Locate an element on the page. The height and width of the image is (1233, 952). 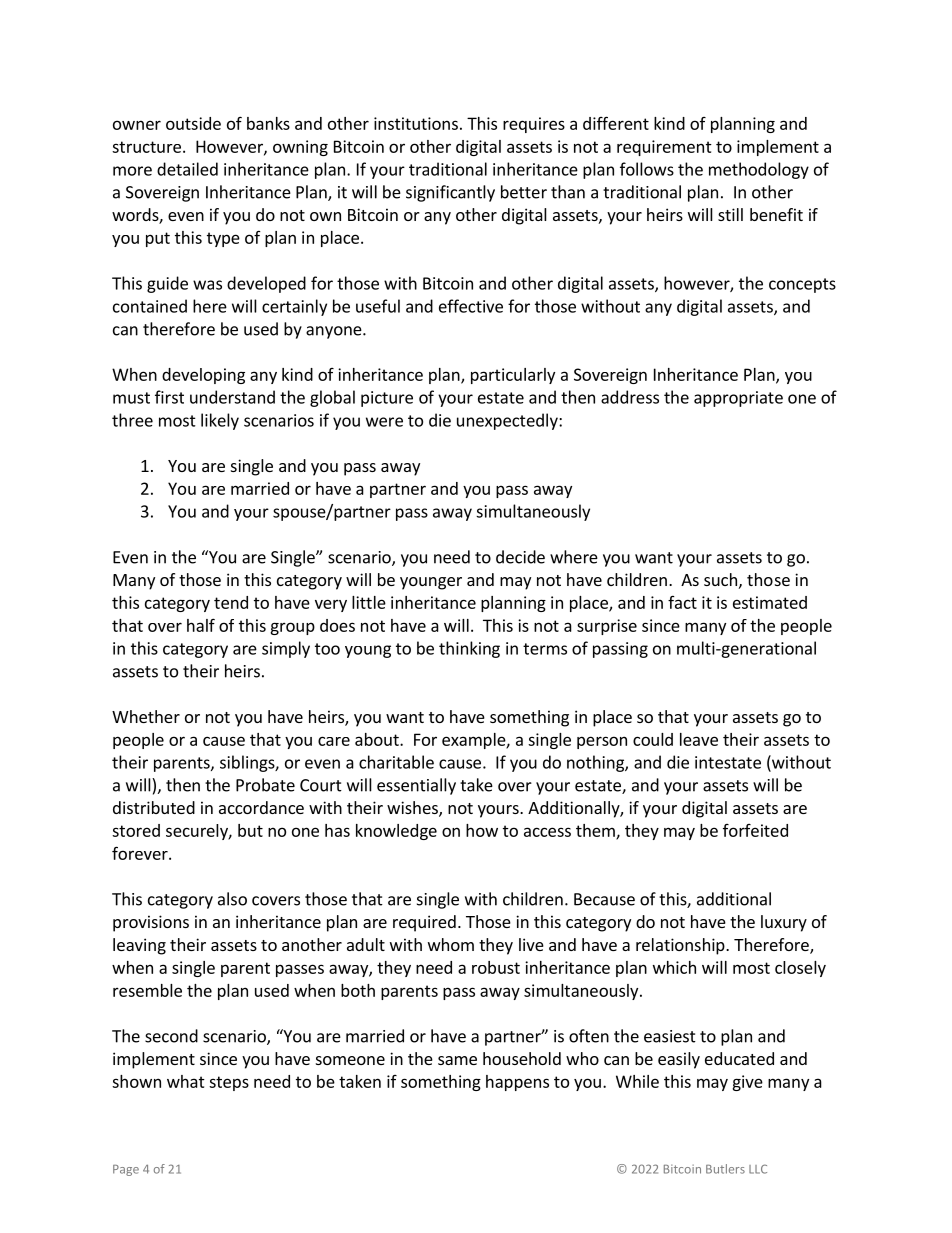
detailed is located at coordinates (187, 169).
